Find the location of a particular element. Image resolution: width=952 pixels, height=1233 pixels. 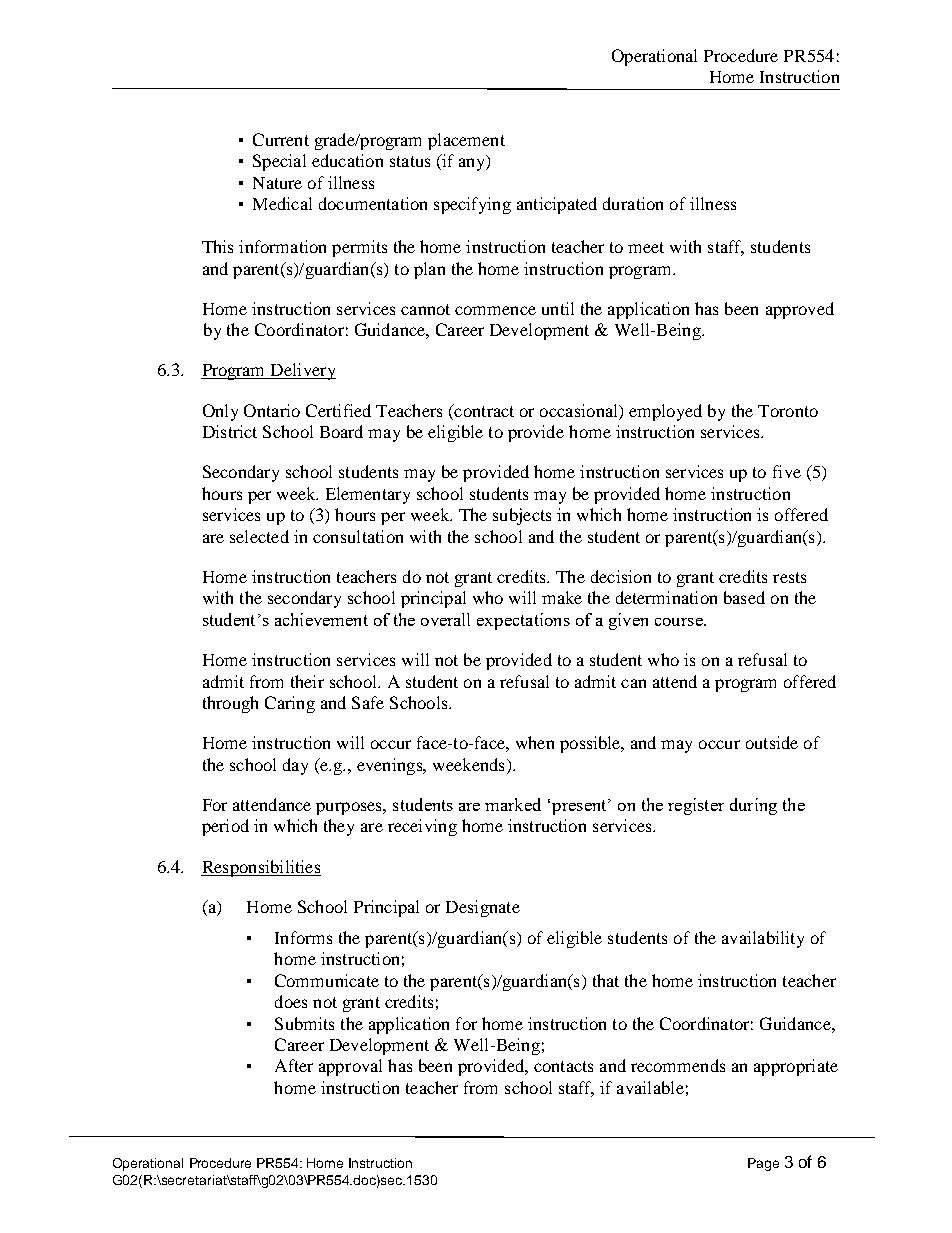

five is located at coordinates (787, 471).
